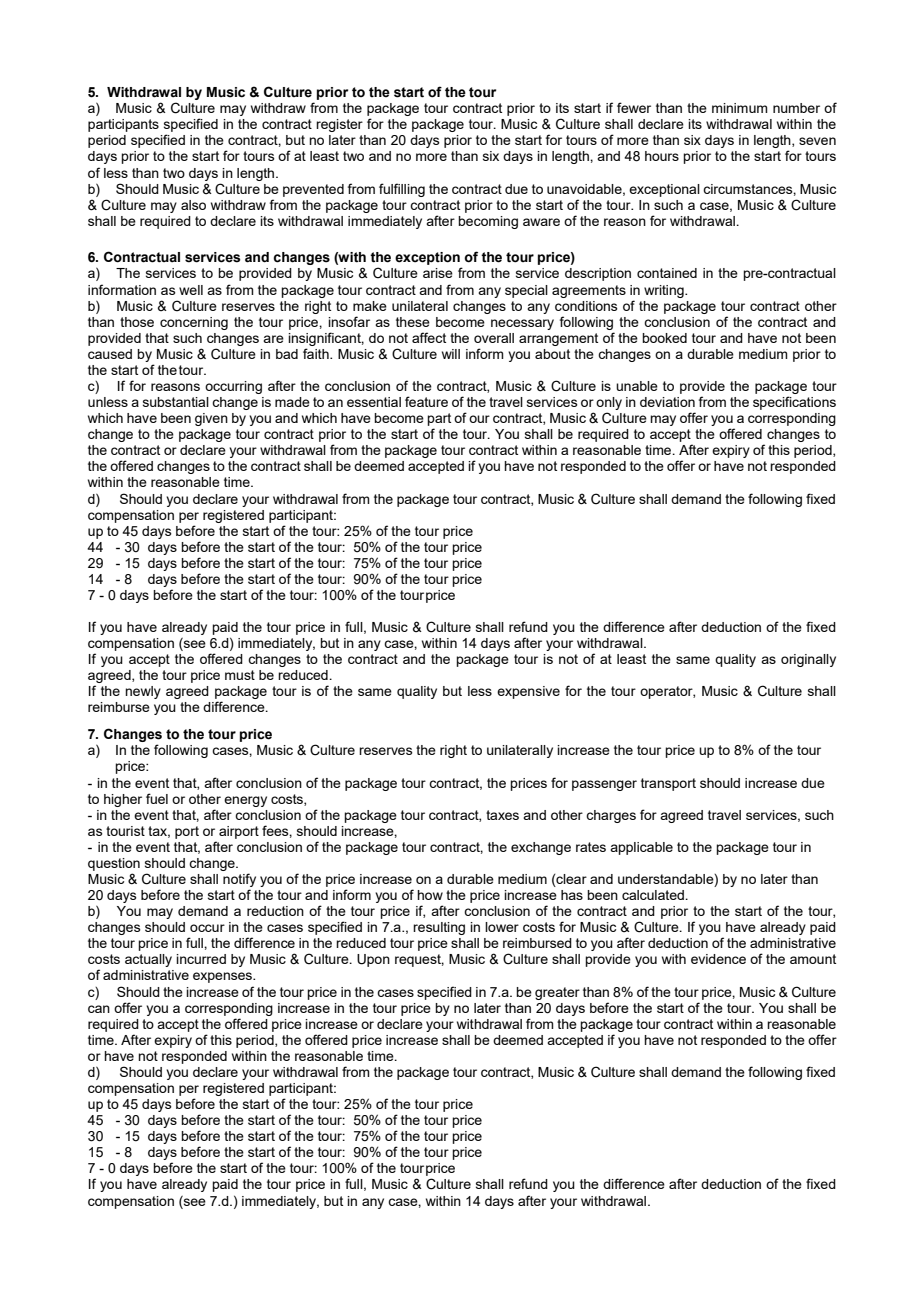 Image resolution: width=924 pixels, height=1308 pixels. Describe the element at coordinates (211, 419) in the page. I see `given` at that location.
